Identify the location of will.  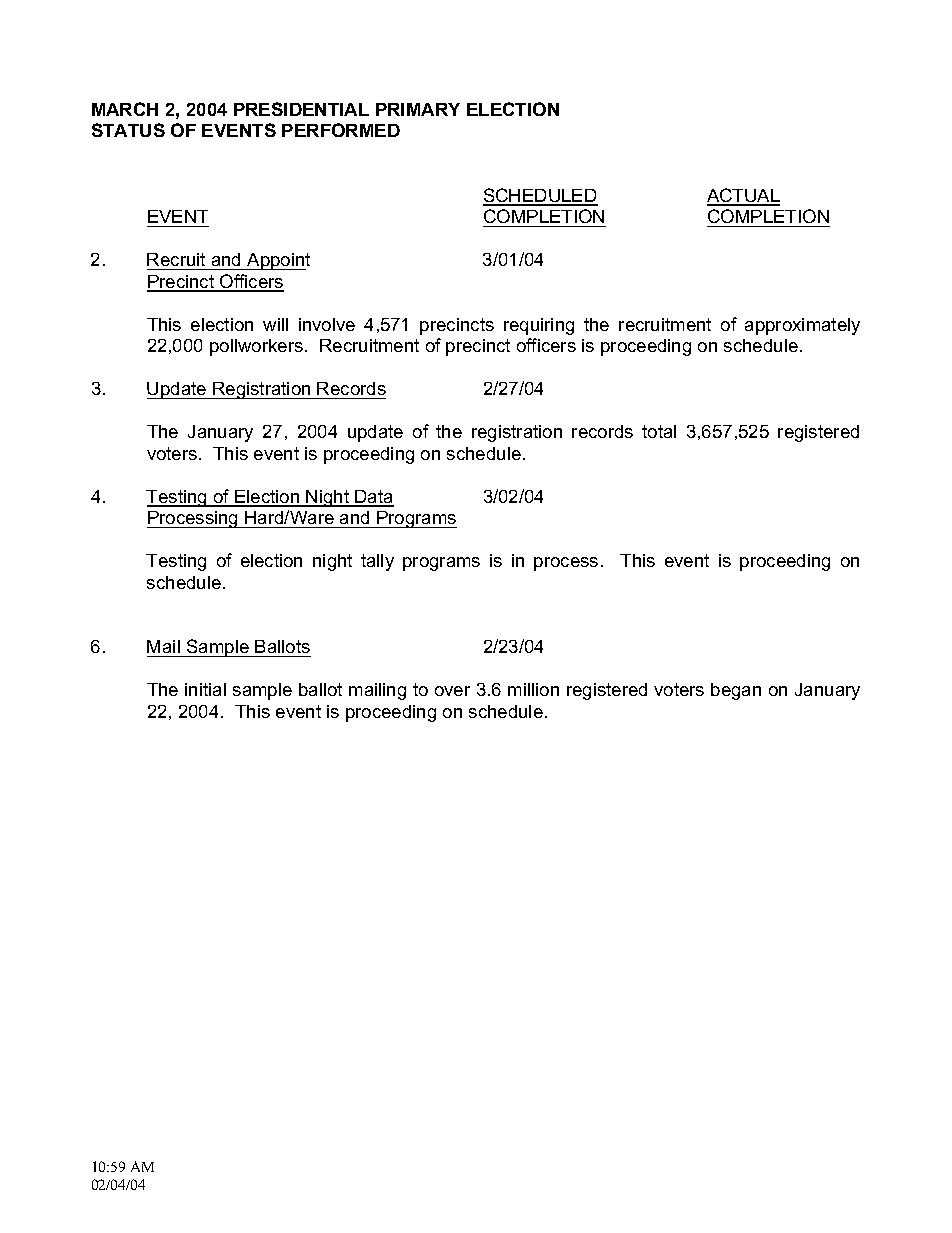
(275, 324).
